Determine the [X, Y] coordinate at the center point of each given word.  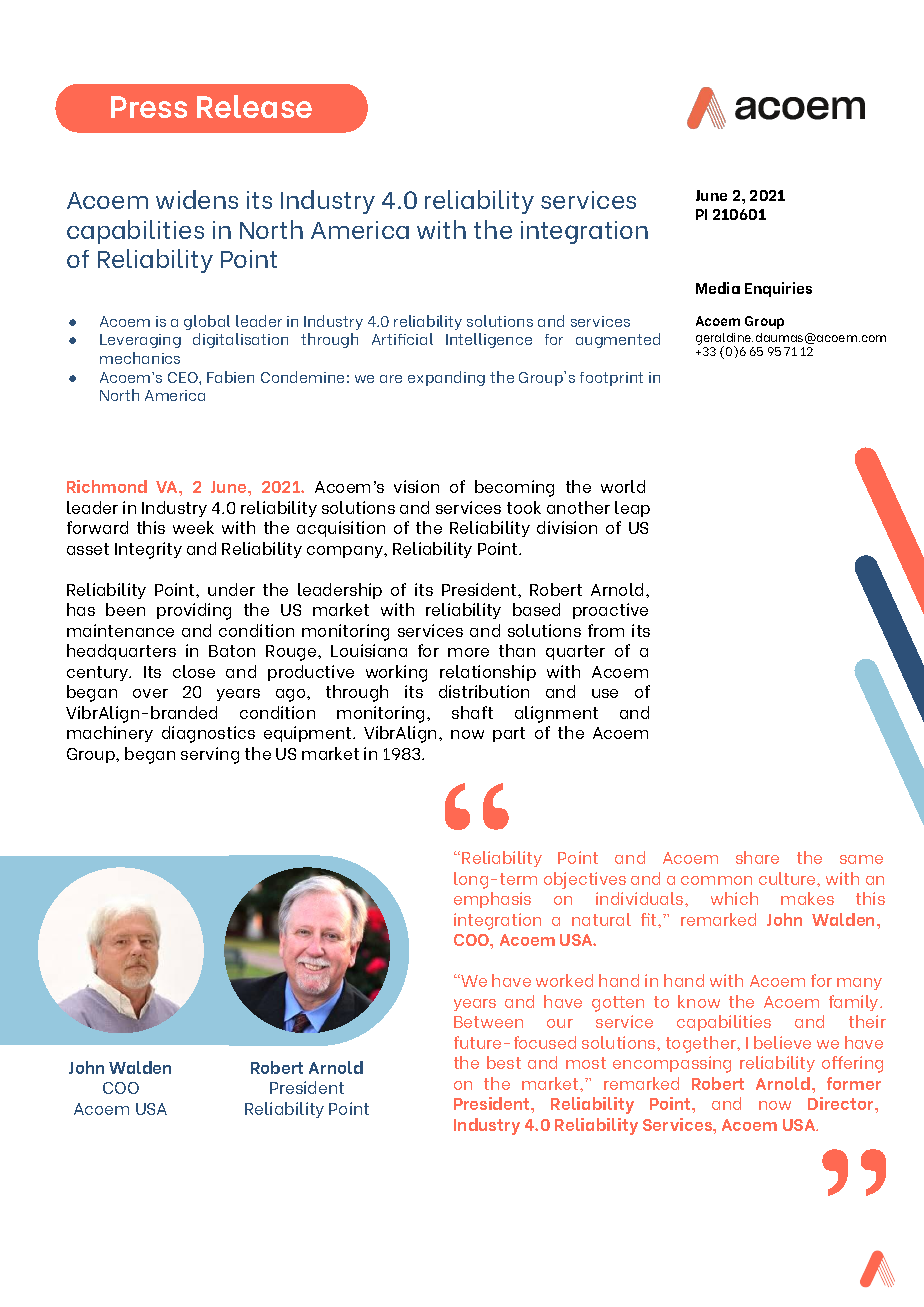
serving [210, 755]
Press [149, 107]
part [509, 734]
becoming [514, 488]
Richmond [107, 486]
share [757, 857]
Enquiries [778, 289]
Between [488, 1022]
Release [254, 106]
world [623, 486]
